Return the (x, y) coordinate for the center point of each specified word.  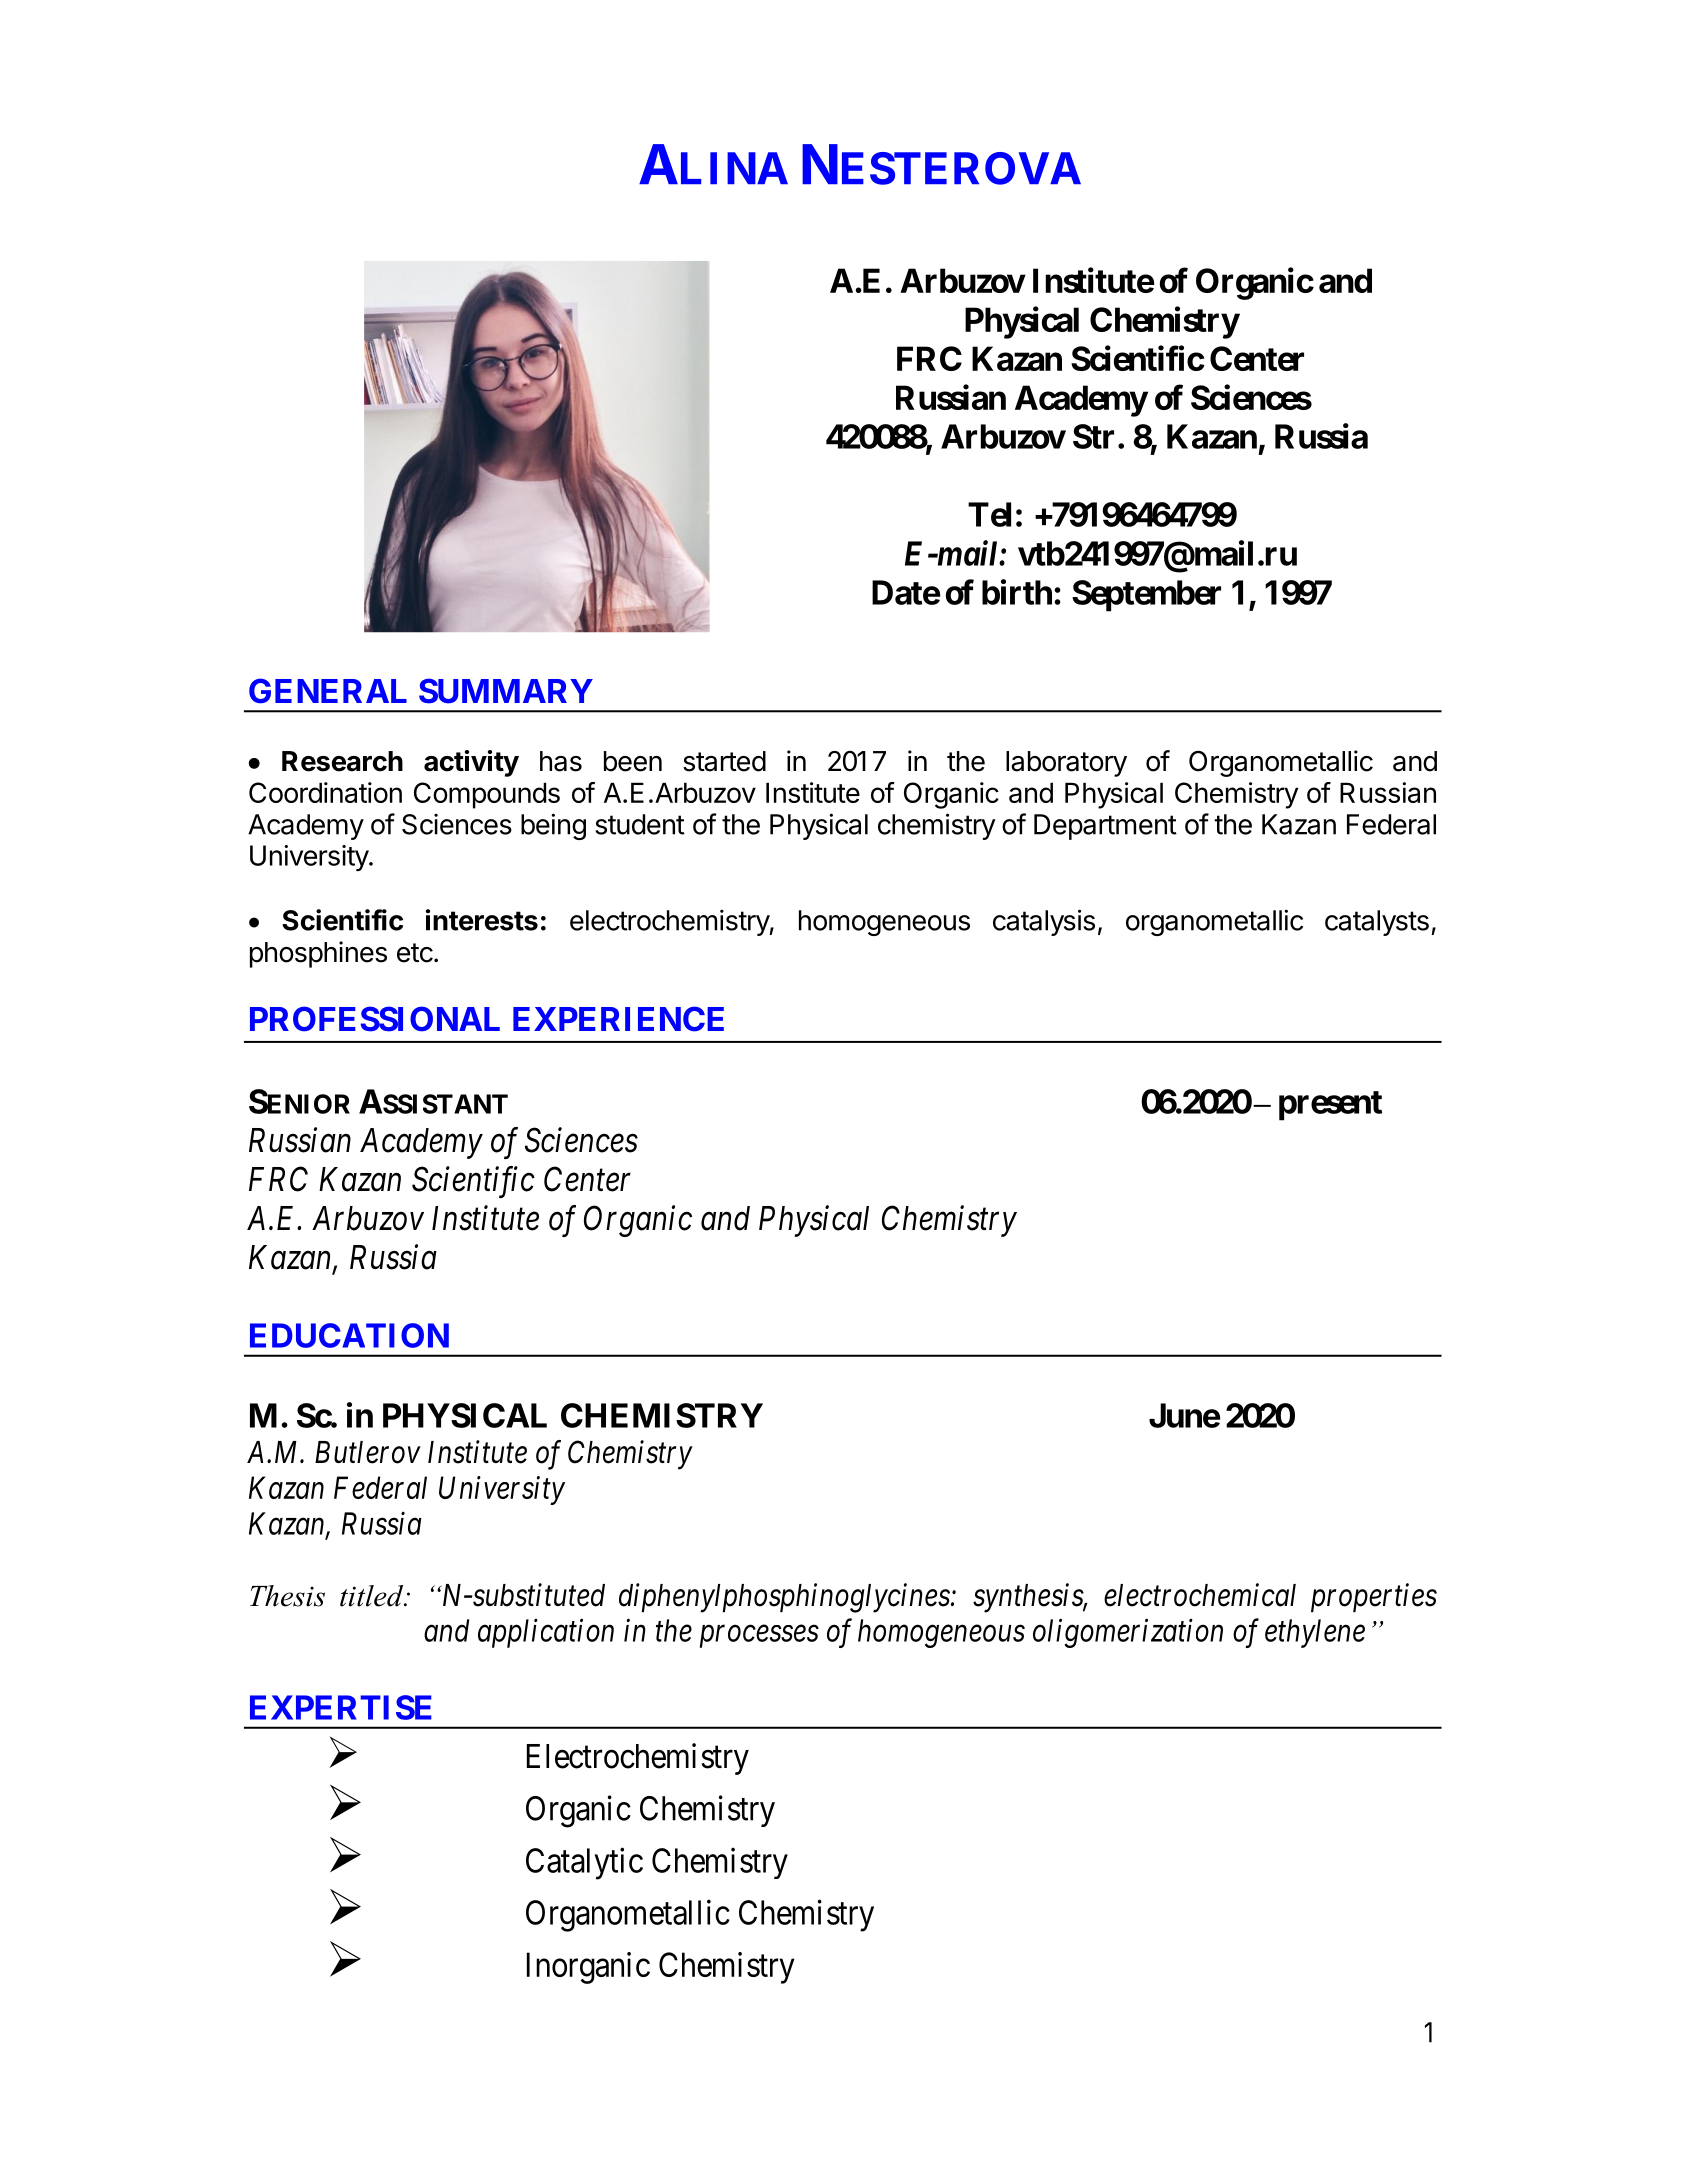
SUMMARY (506, 691)
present (1330, 1106)
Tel (989, 514)
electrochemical (1200, 1595)
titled (373, 1596)
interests (482, 920)
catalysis (1044, 922)
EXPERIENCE (618, 1019)
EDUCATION (349, 1335)
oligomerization (1128, 1633)
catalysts (1377, 923)
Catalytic (584, 1863)
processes (759, 1637)
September (1146, 596)
